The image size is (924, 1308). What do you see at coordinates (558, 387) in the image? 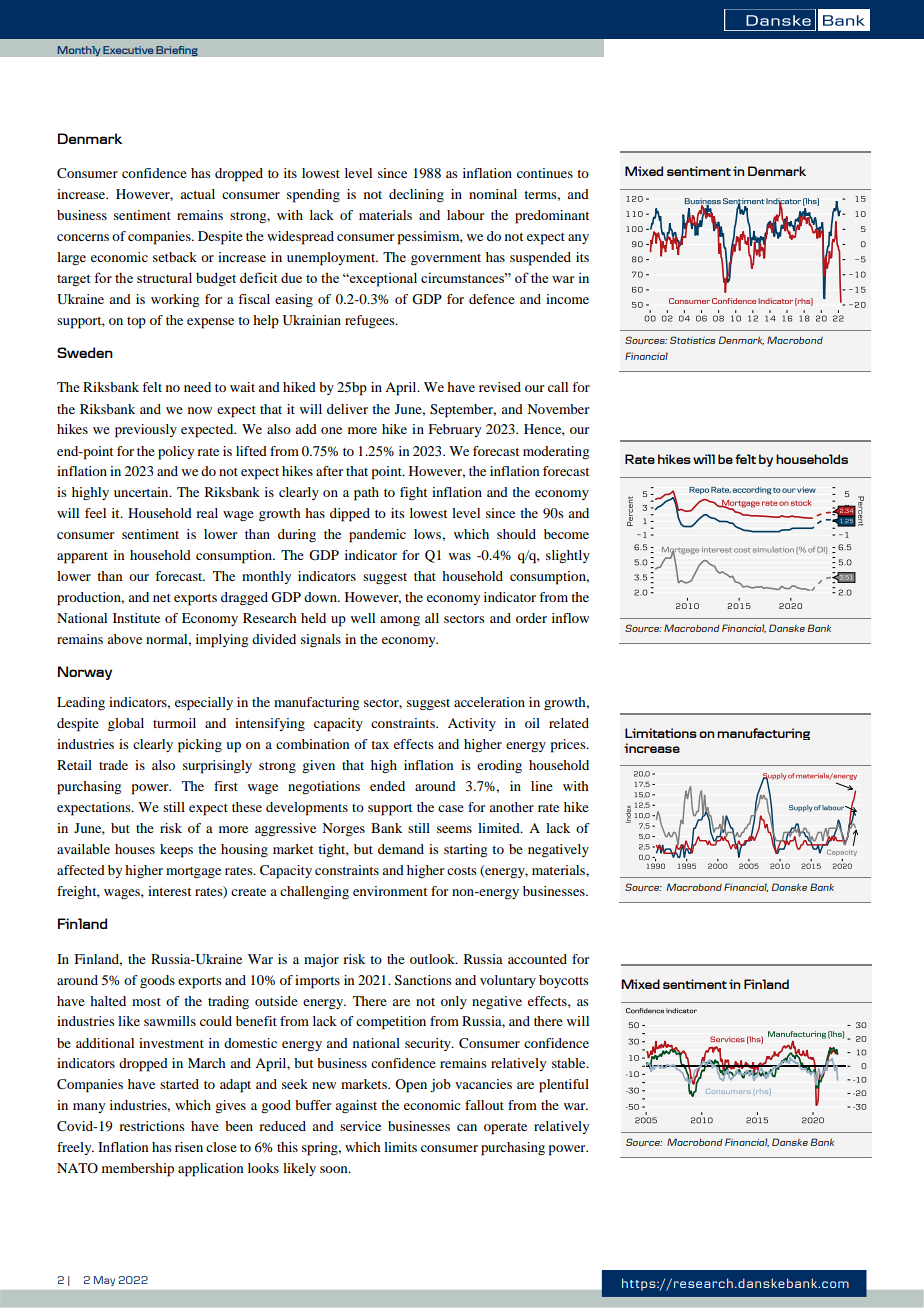
I see `call` at bounding box center [558, 387].
